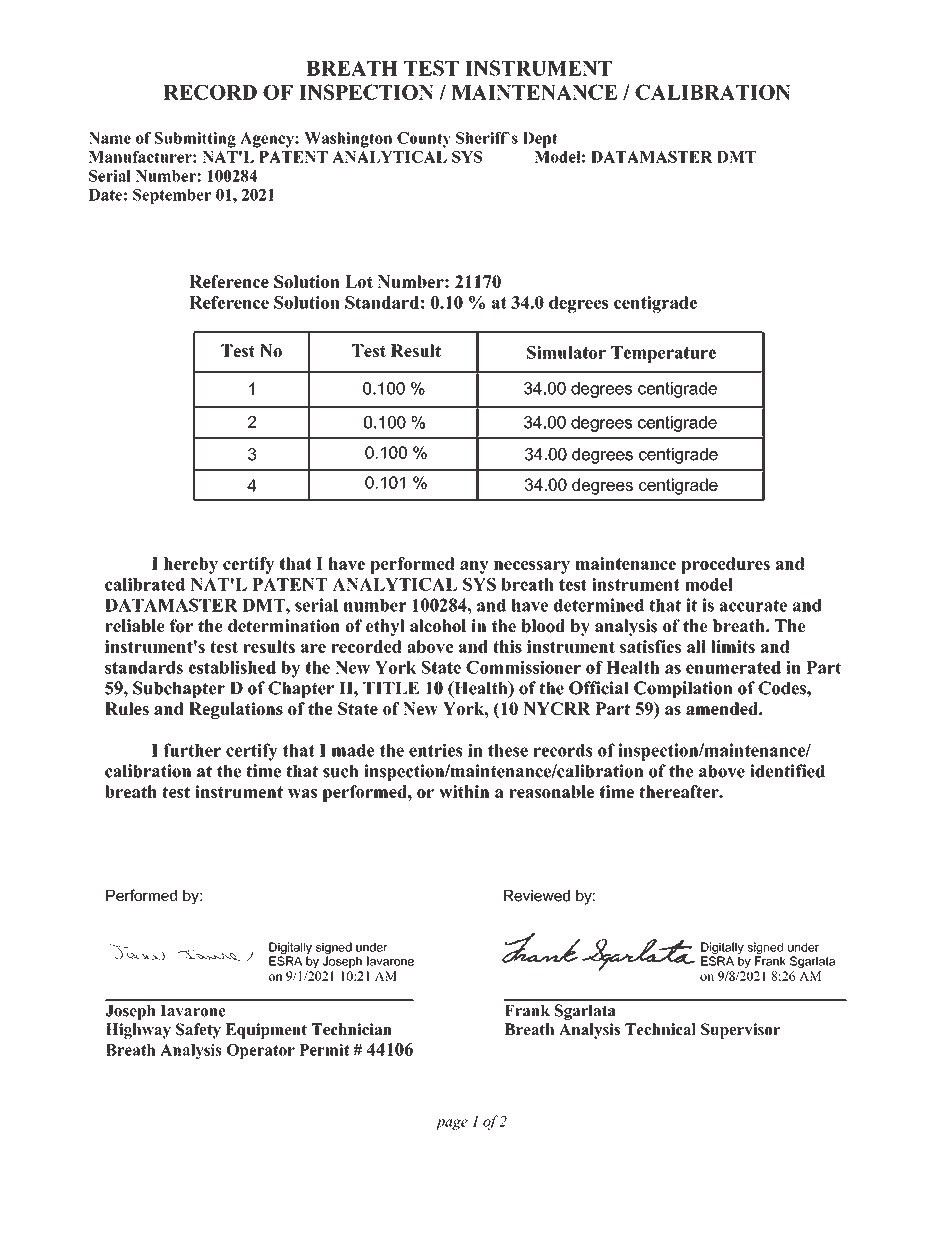 This screenshot has height=1233, width=952. What do you see at coordinates (198, 1031) in the screenshot?
I see `Safety` at bounding box center [198, 1031].
